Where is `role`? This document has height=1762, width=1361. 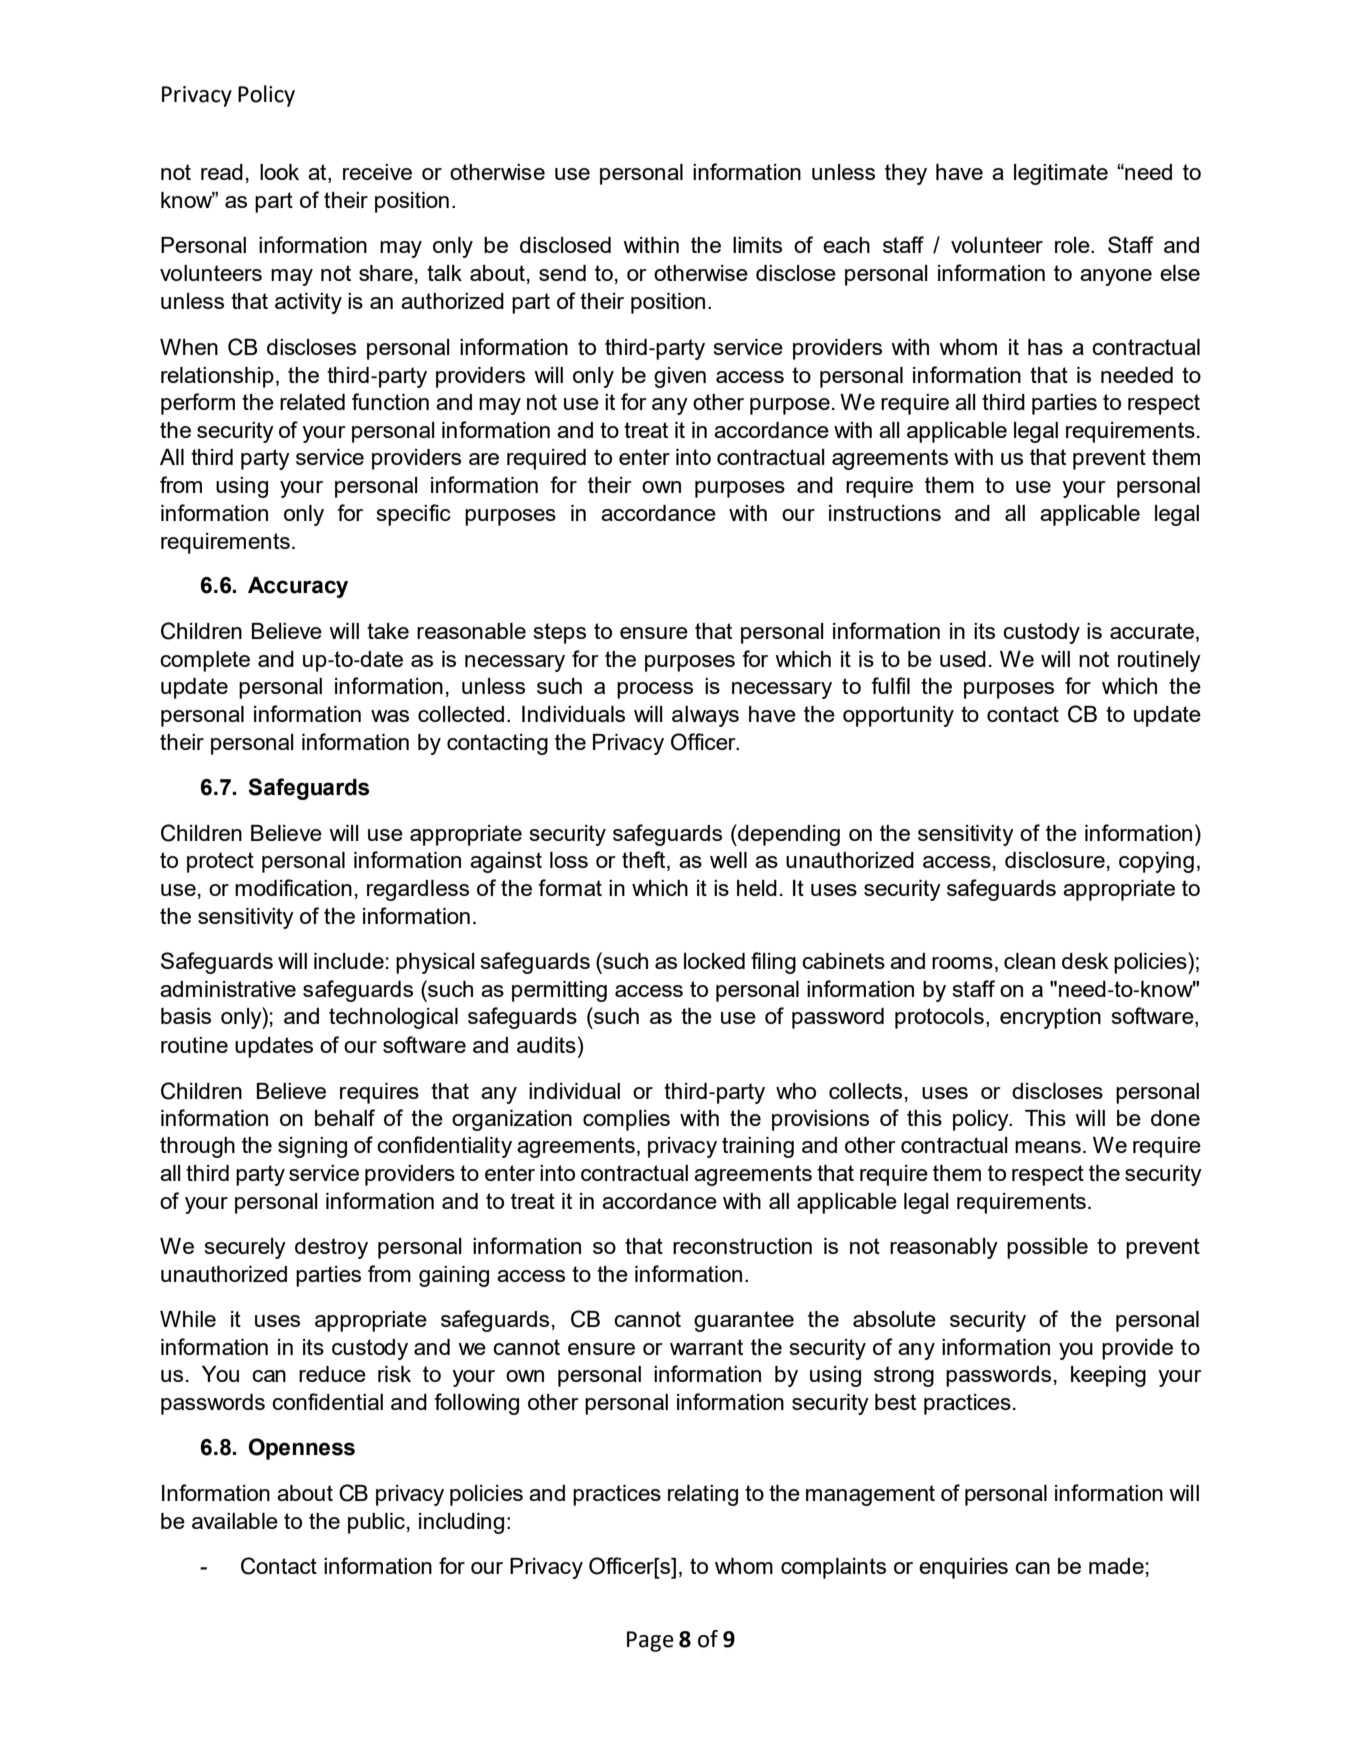
role is located at coordinates (1073, 245).
